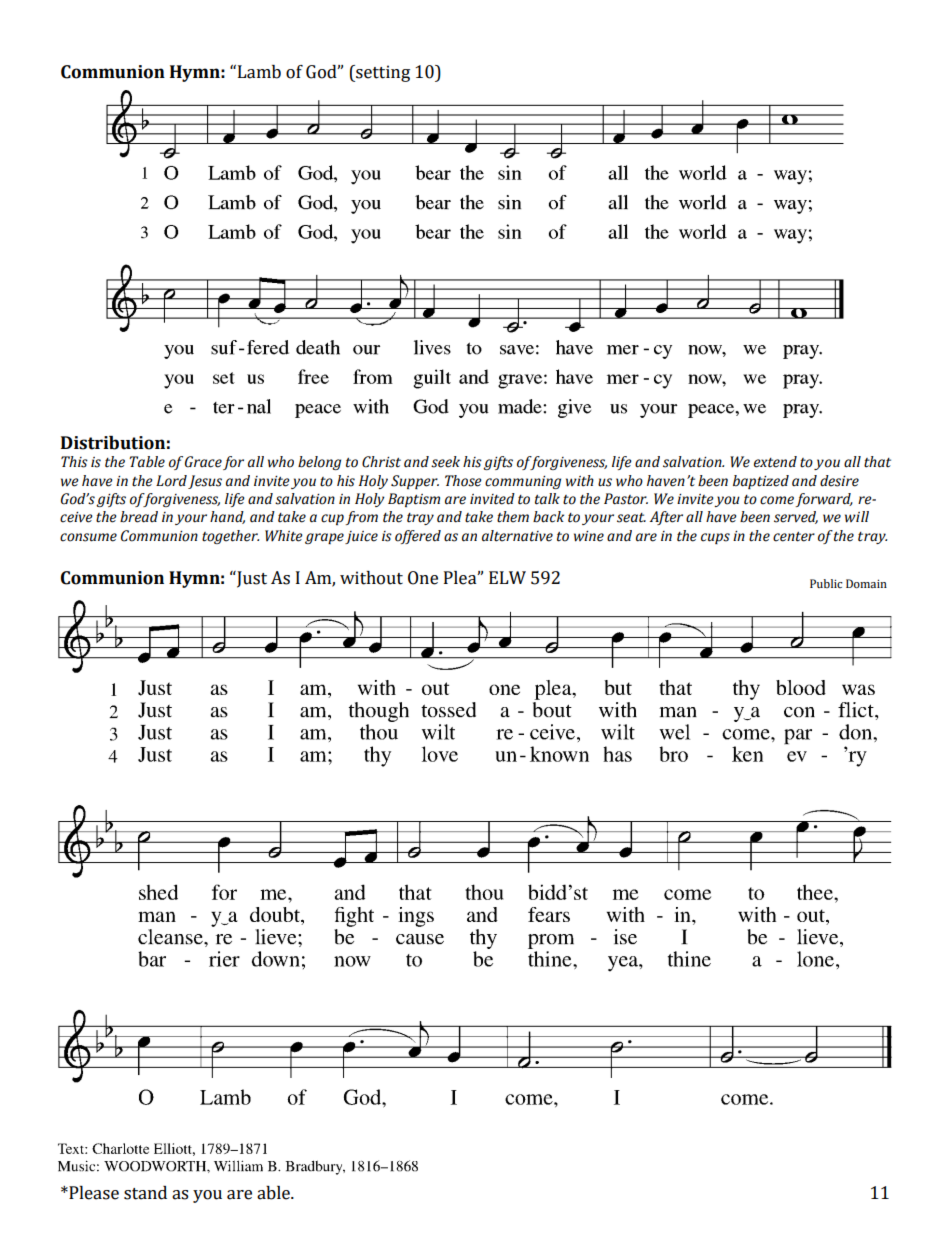  What do you see at coordinates (203, 462) in the screenshot?
I see `Grace` at bounding box center [203, 462].
